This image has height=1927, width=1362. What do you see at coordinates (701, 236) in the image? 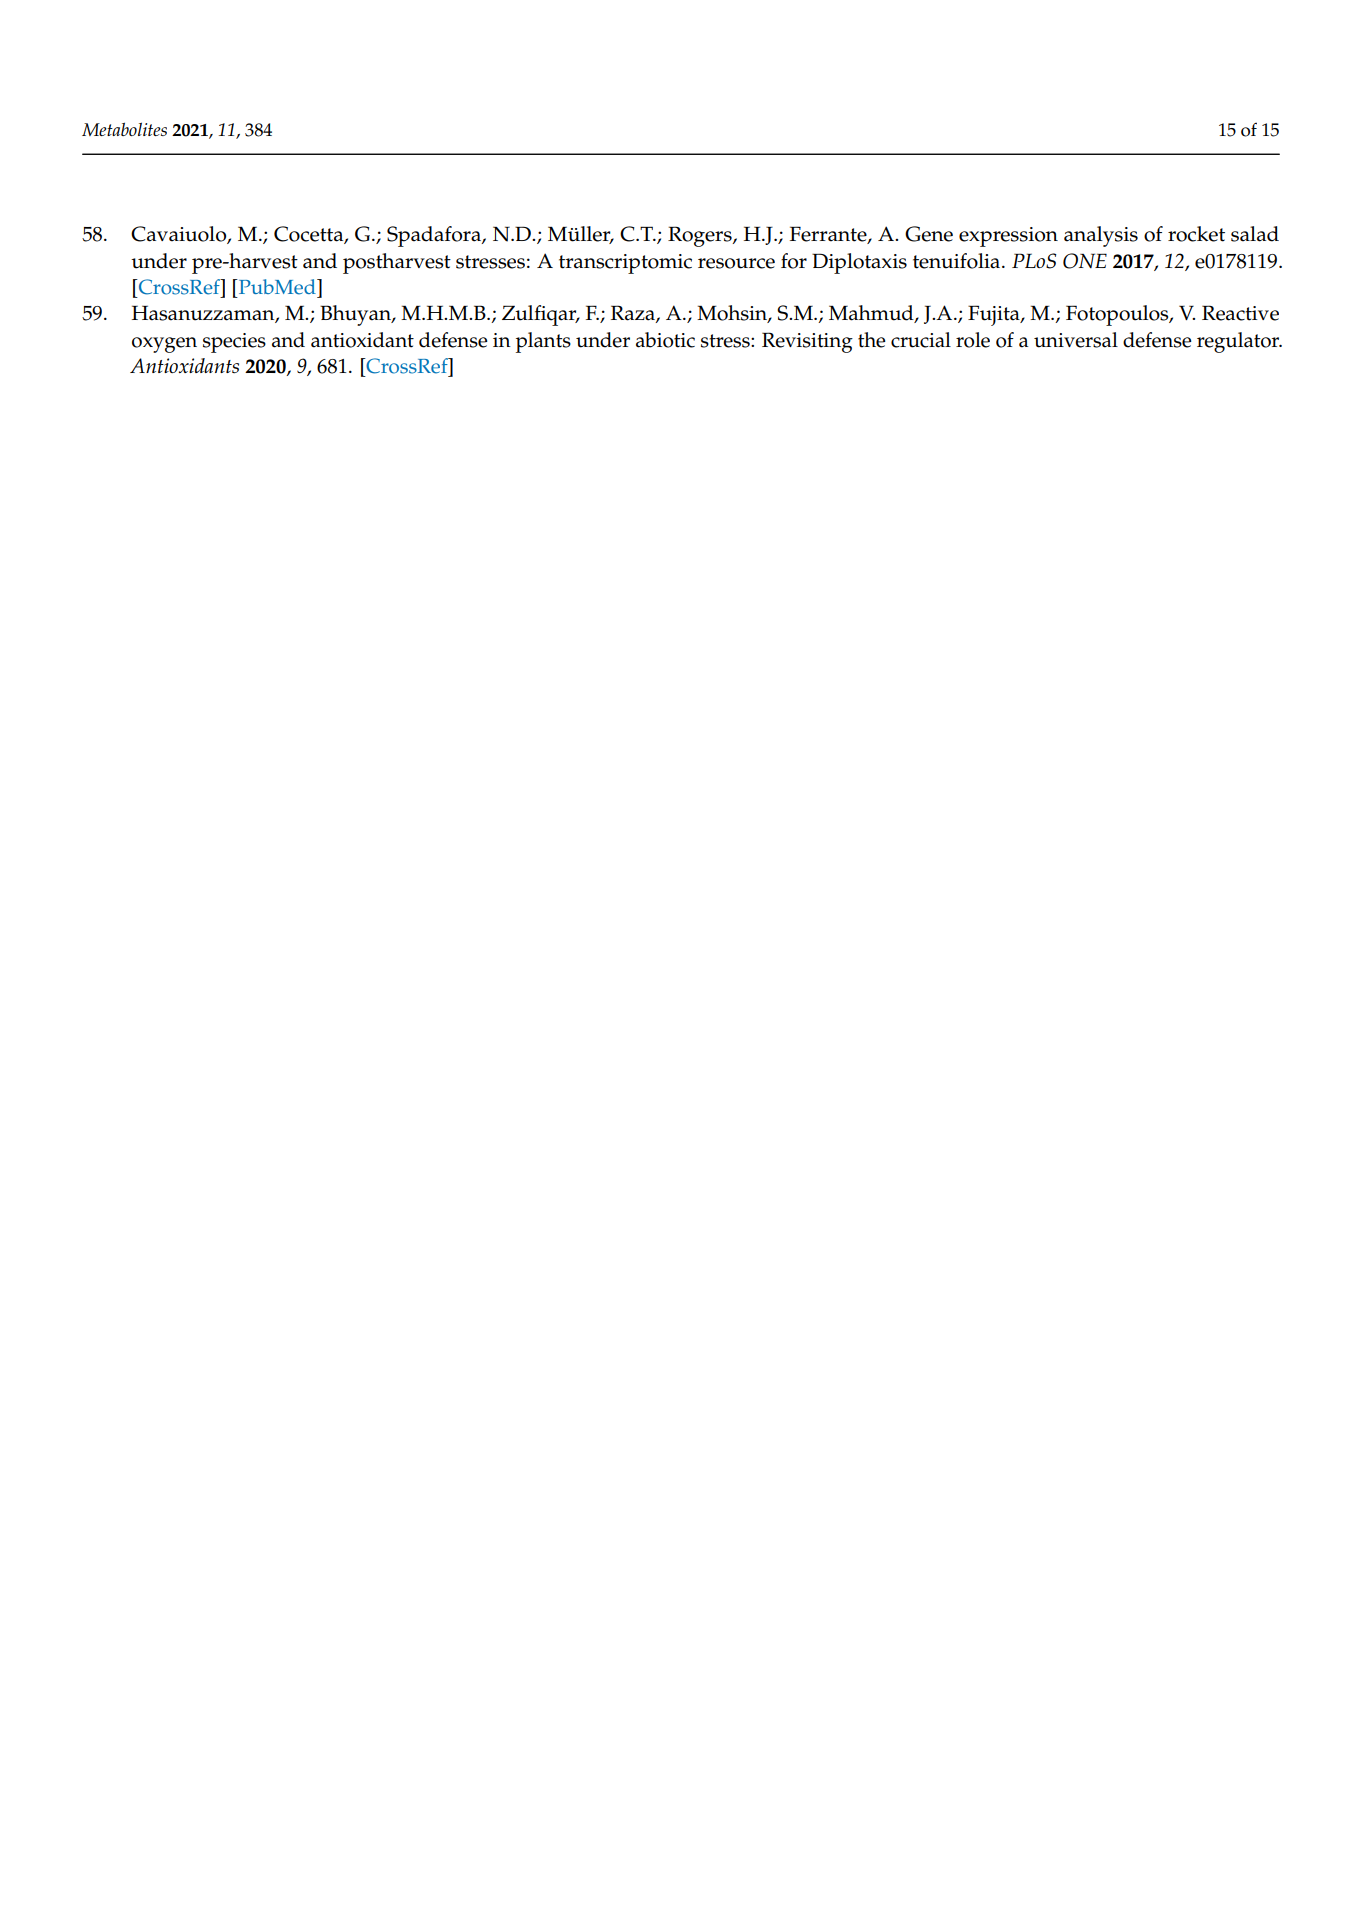
I see `Rogers` at bounding box center [701, 236].
